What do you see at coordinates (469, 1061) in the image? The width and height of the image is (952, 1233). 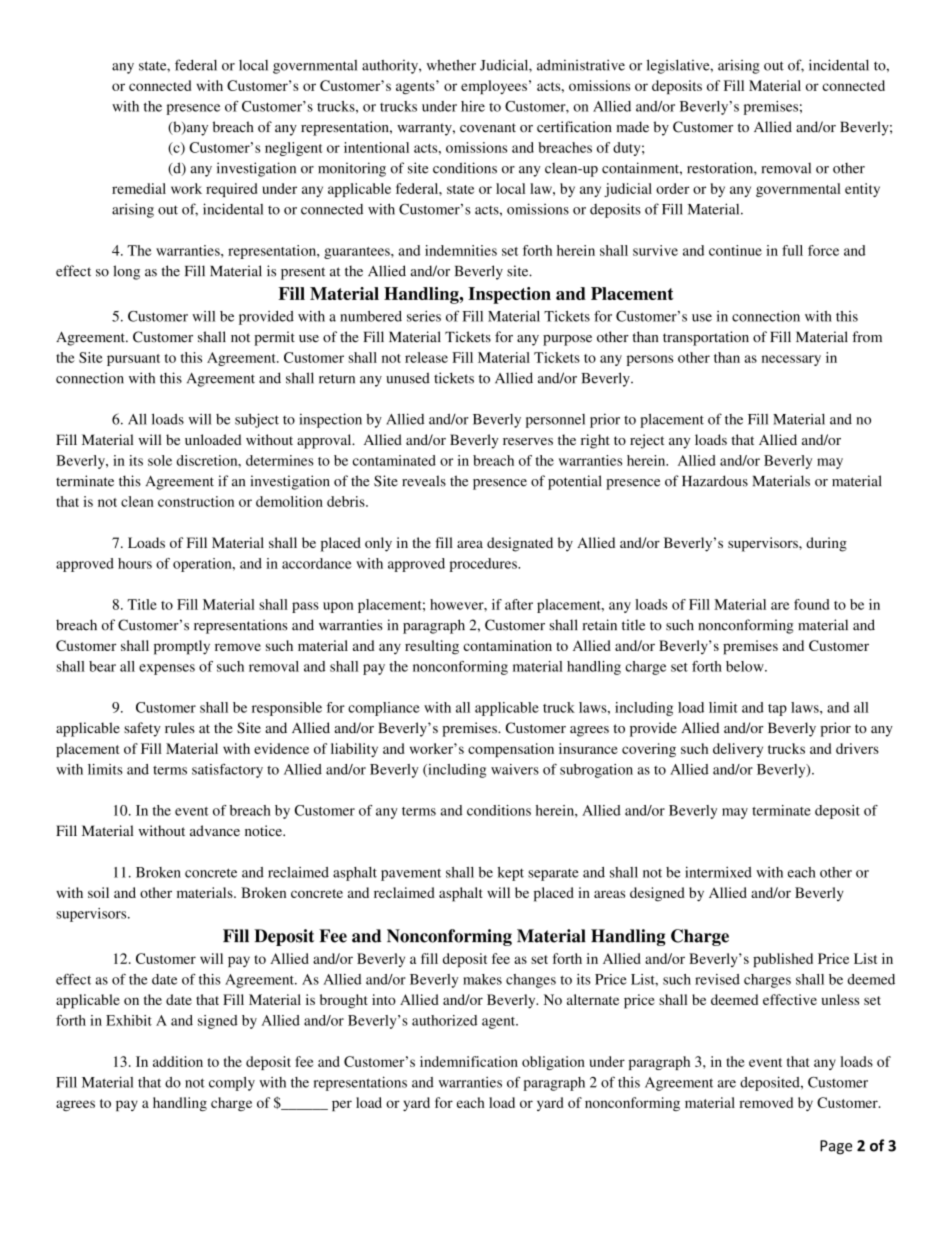 I see `indemnification` at bounding box center [469, 1061].
